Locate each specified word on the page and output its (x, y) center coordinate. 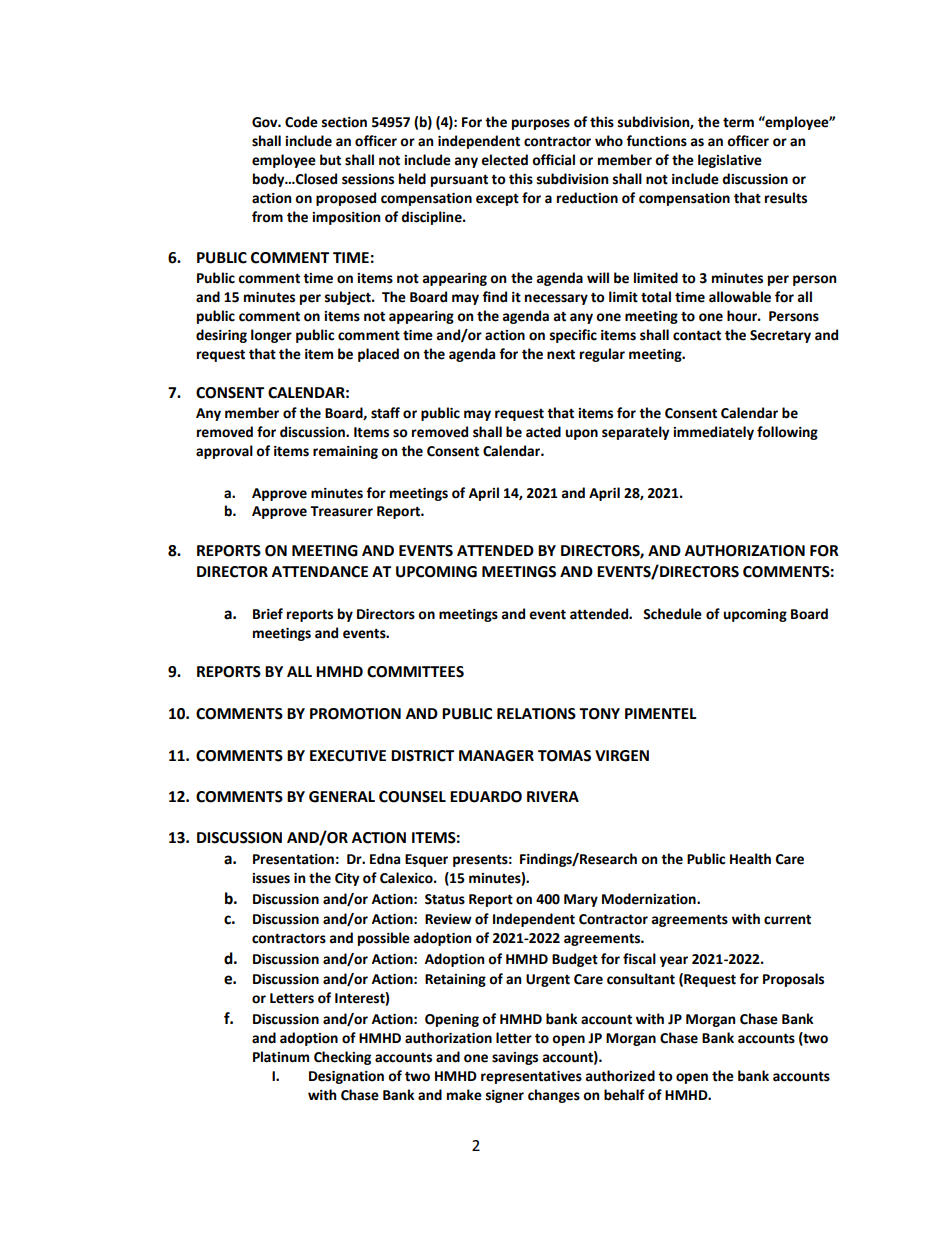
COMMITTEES (415, 672)
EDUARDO (486, 797)
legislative (730, 161)
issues (271, 878)
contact (697, 335)
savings (515, 1058)
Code (301, 122)
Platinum (281, 1057)
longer (271, 336)
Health (750, 859)
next (561, 354)
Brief (268, 614)
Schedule (672, 614)
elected (504, 160)
